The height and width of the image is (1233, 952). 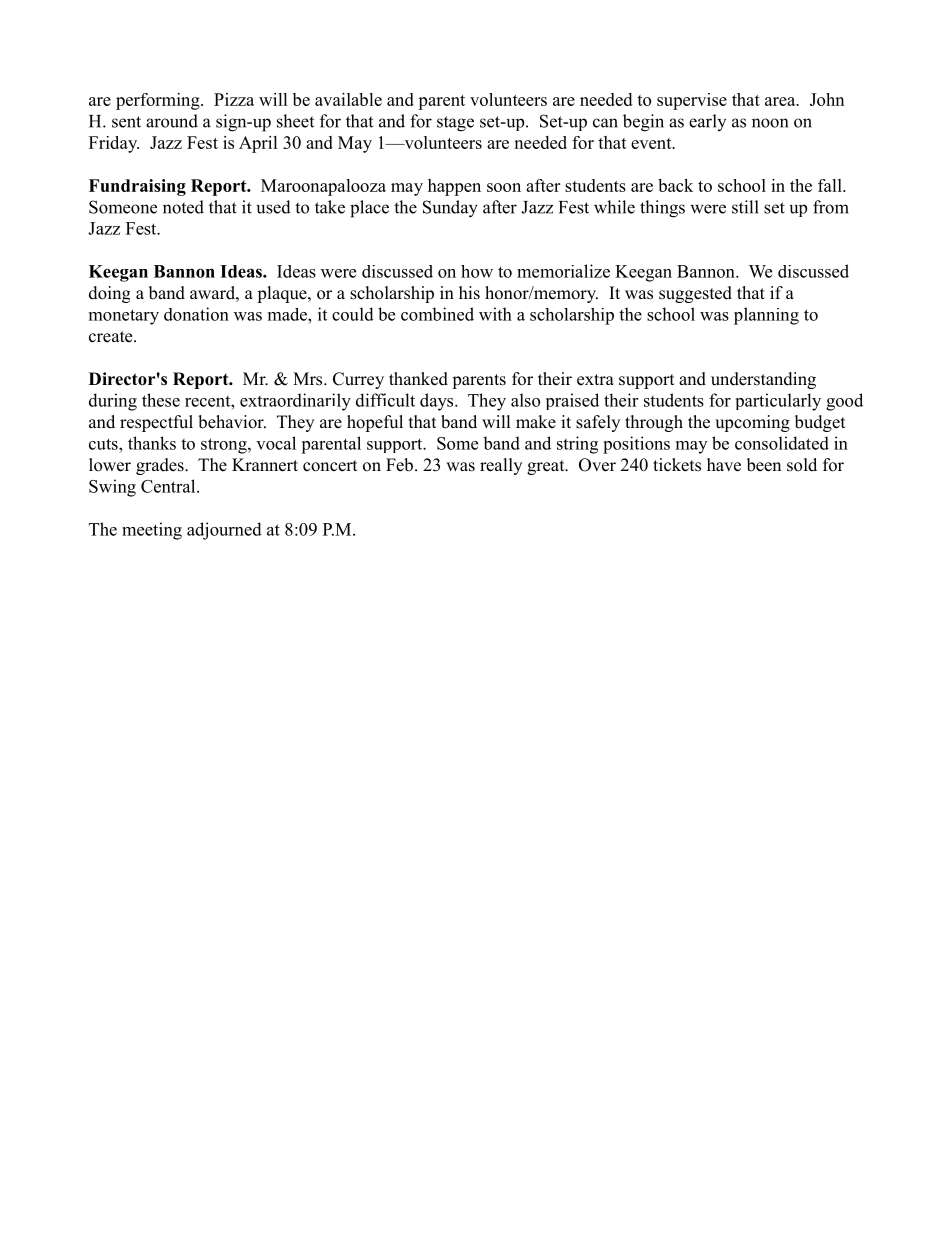 What do you see at coordinates (455, 124) in the image?
I see `stage` at bounding box center [455, 124].
